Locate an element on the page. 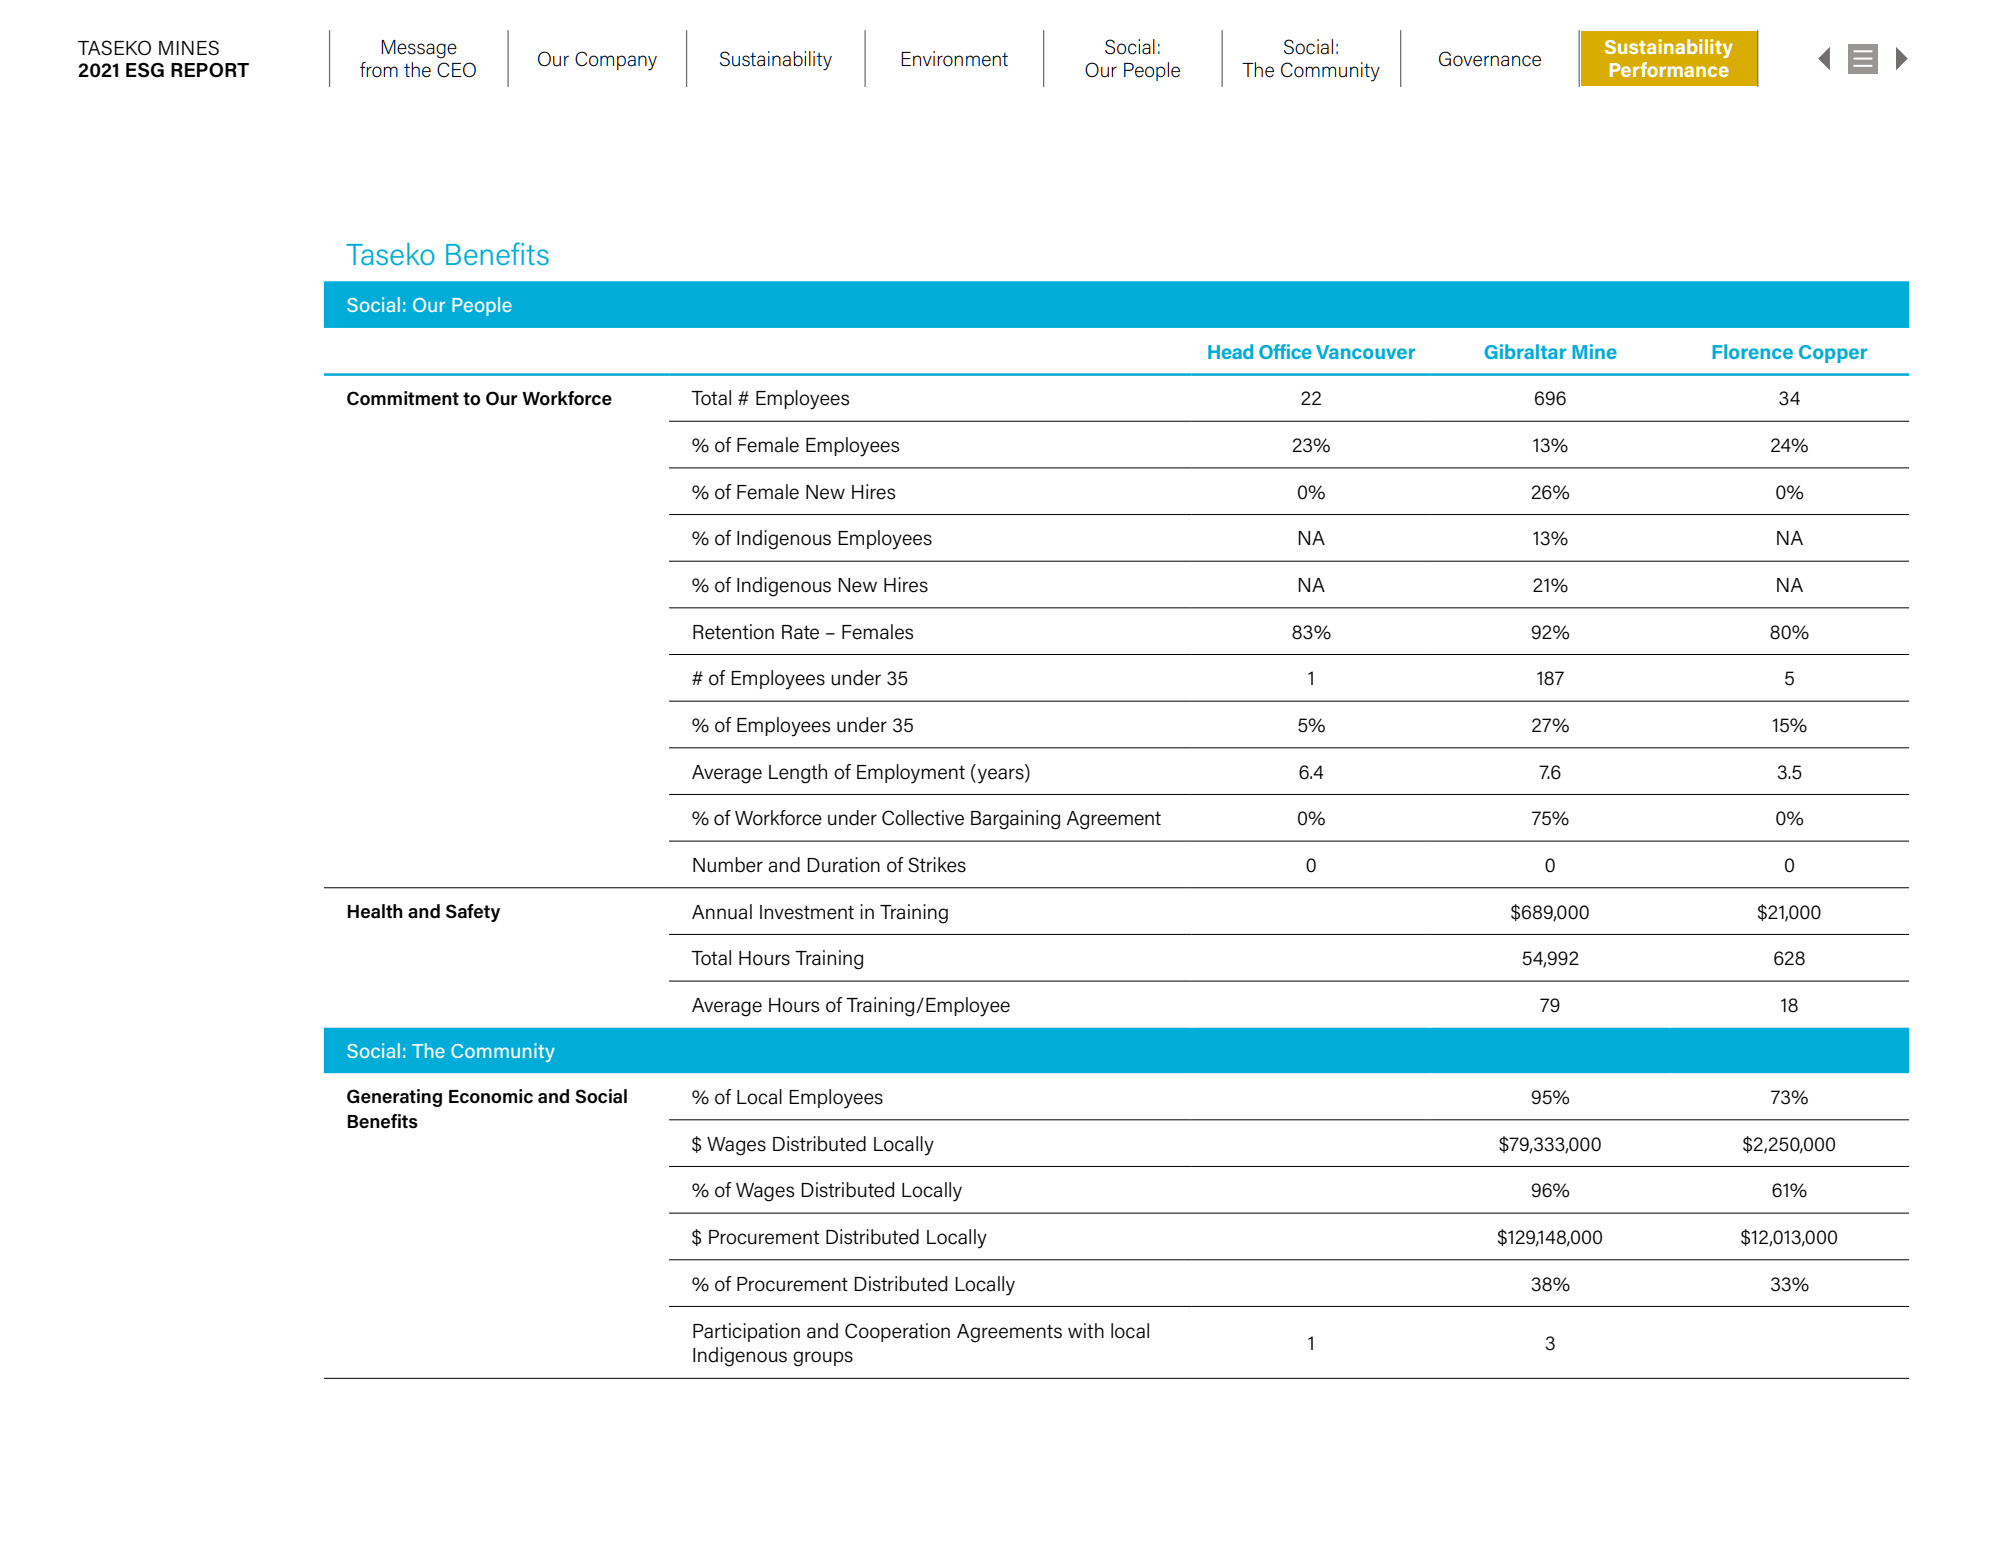 The height and width of the page is (1545, 2000). Participation is located at coordinates (746, 1332).
